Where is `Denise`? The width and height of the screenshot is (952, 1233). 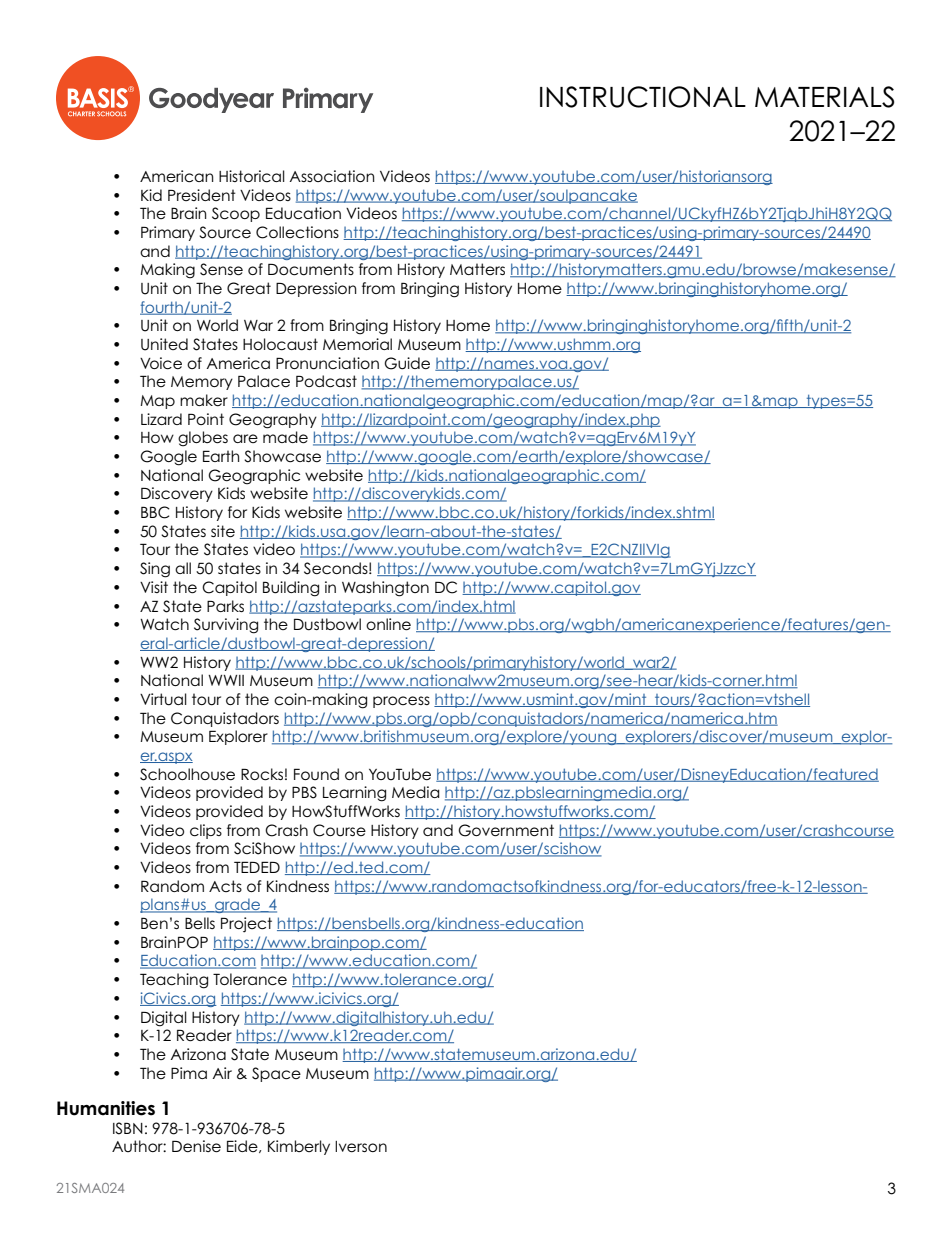
Denise is located at coordinates (196, 1146).
